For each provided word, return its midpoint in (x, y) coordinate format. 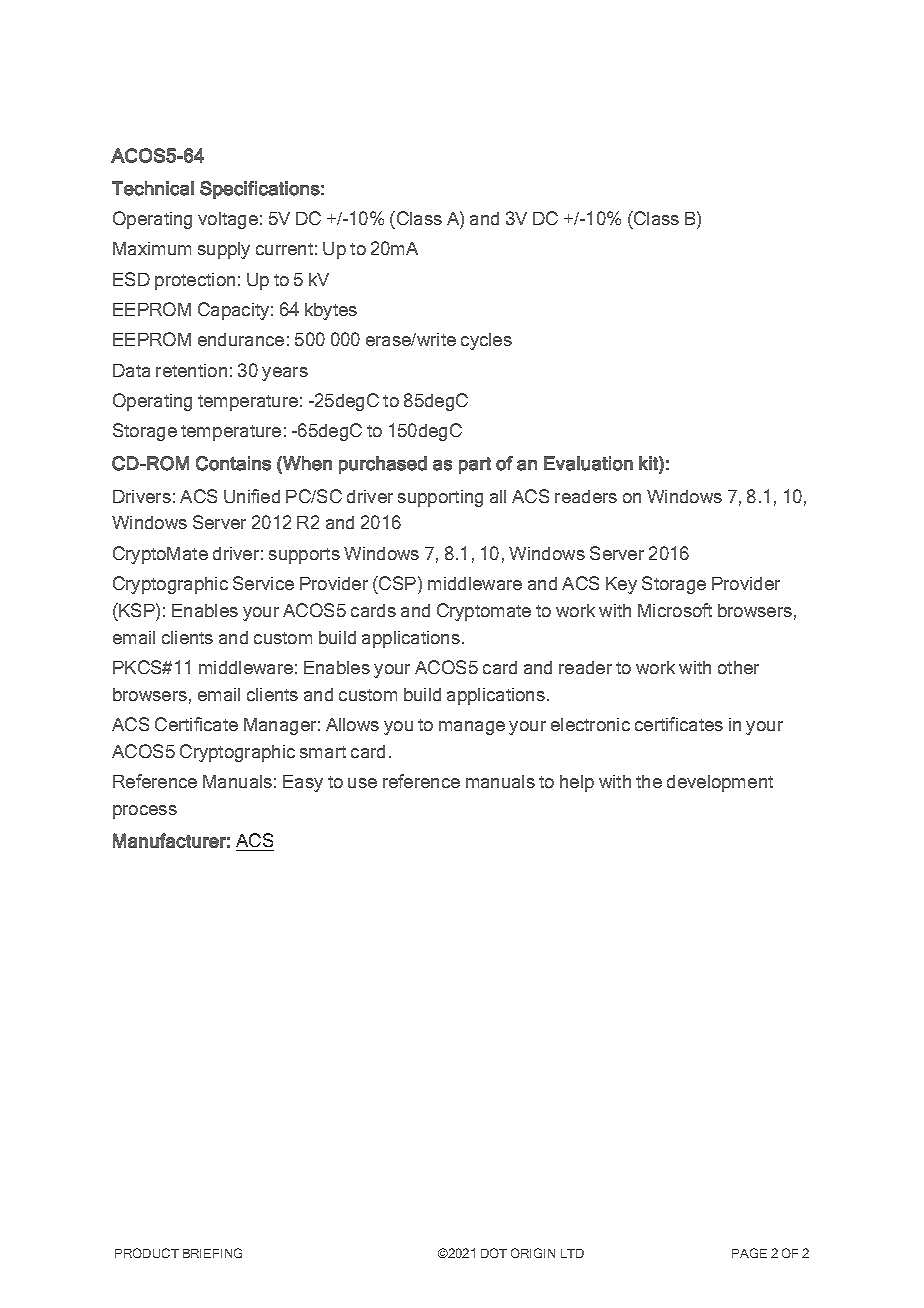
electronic (590, 724)
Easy (303, 783)
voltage (228, 220)
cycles (486, 341)
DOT (494, 1253)
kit (649, 463)
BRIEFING (212, 1253)
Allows (352, 724)
